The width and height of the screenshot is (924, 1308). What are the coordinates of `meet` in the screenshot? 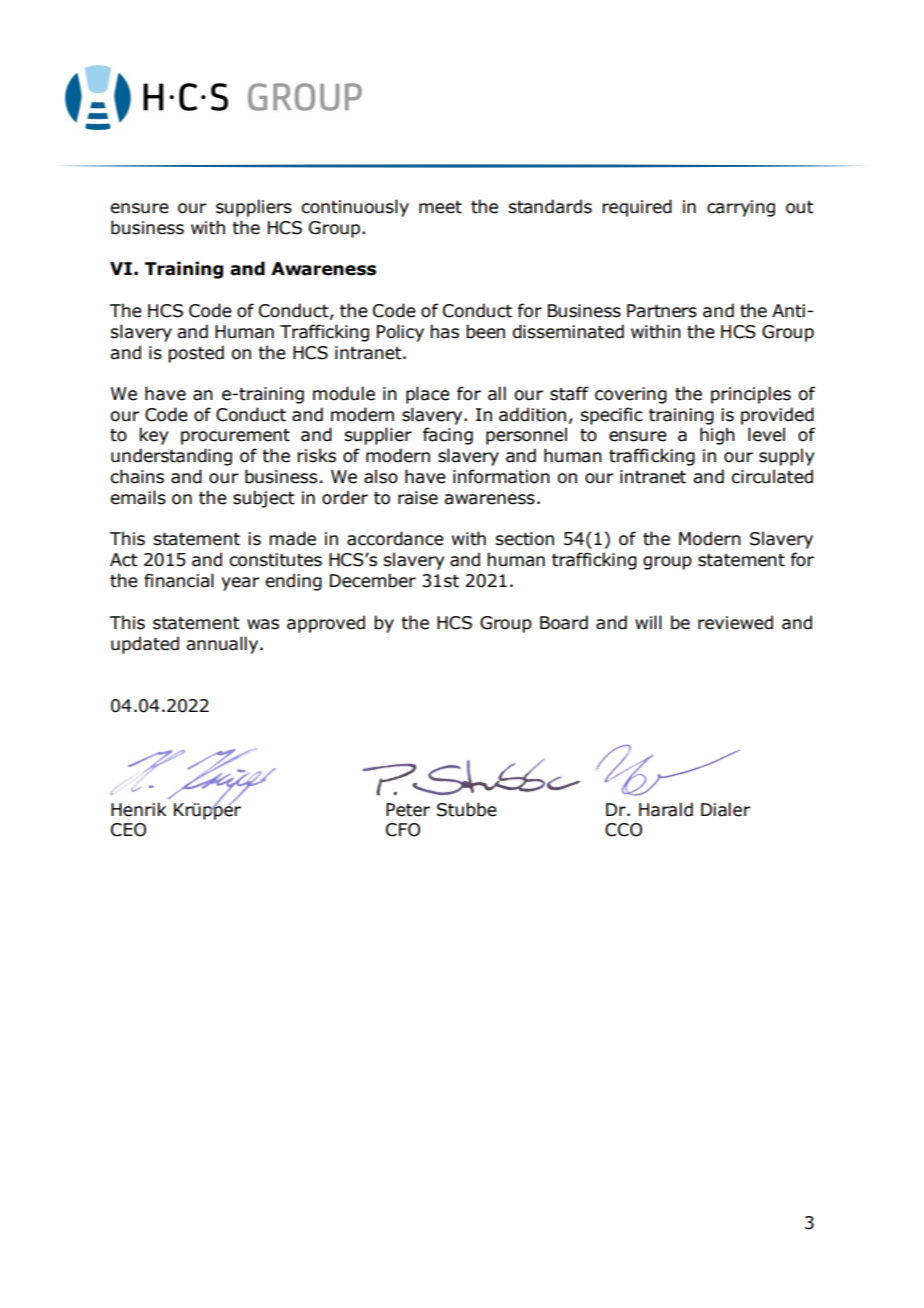 It's located at (440, 207).
